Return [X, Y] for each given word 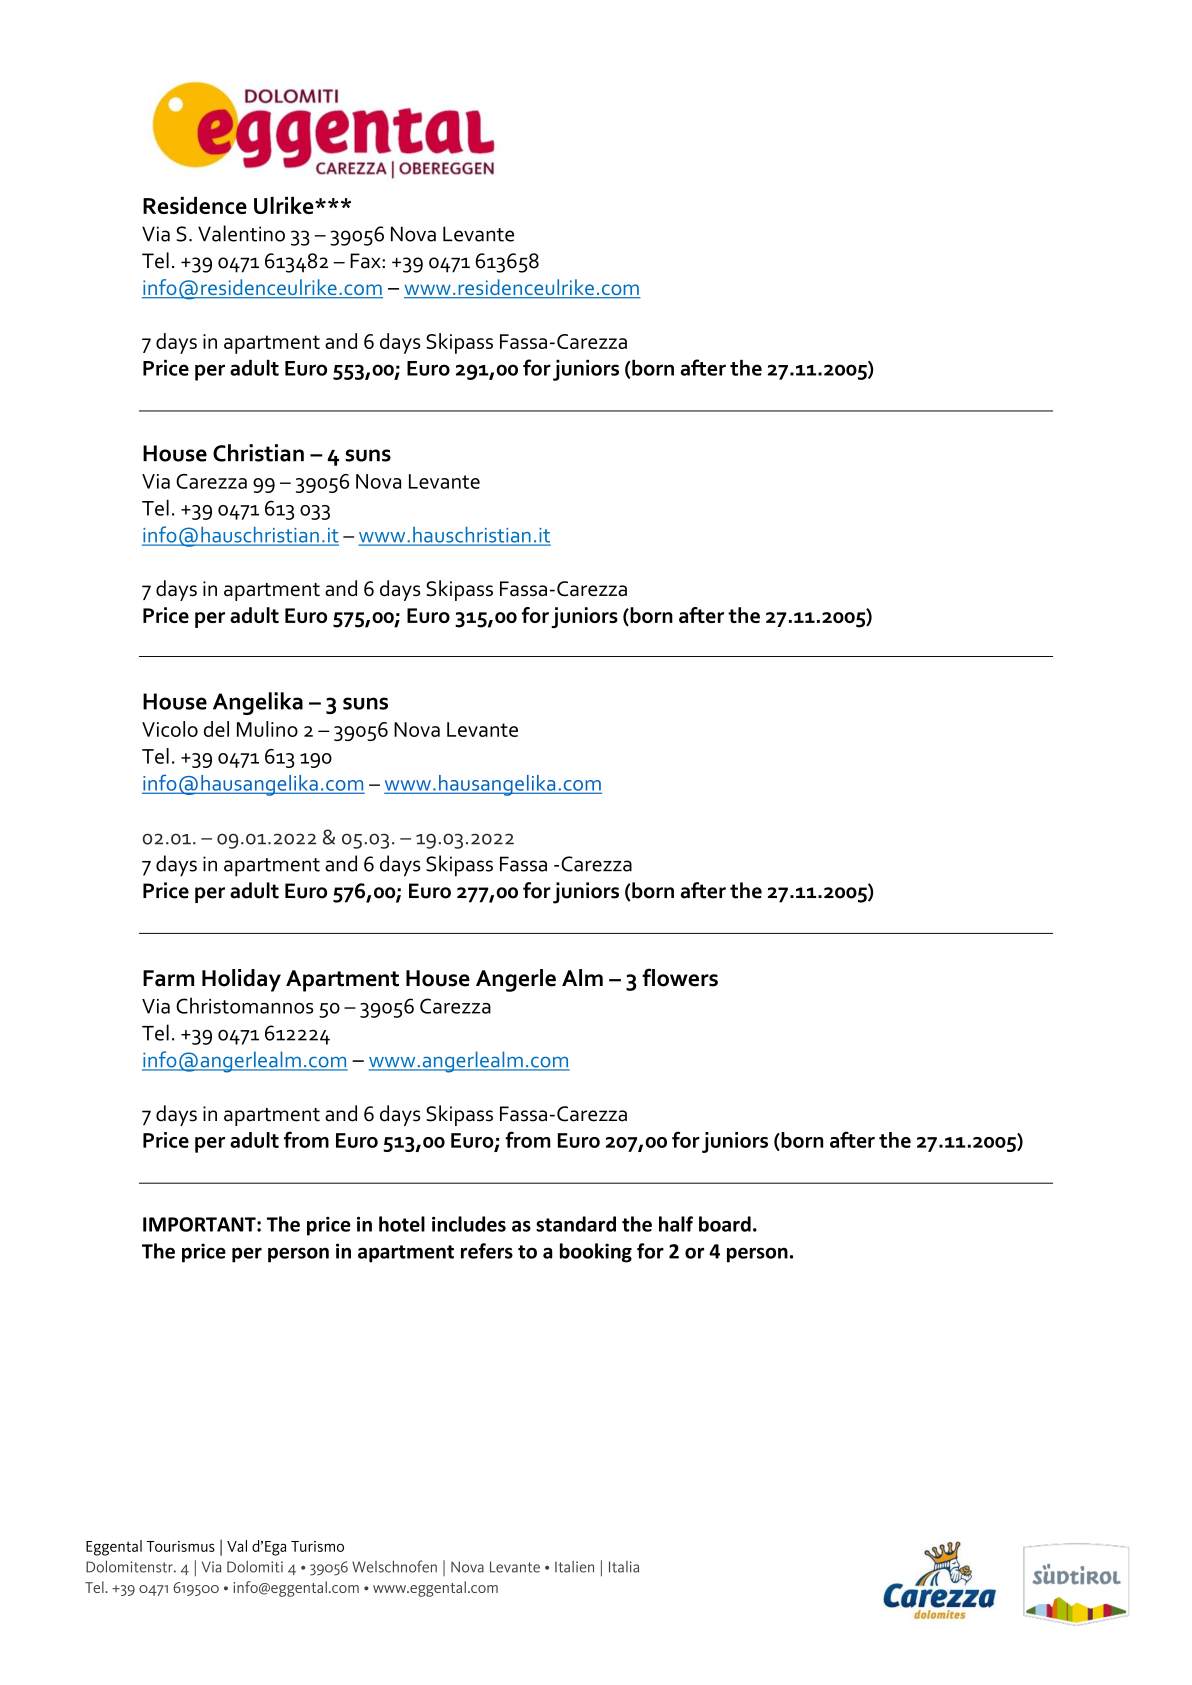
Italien [574, 1567]
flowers [680, 977]
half [676, 1224]
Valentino [241, 233]
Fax [366, 261]
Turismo [317, 1546]
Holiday [241, 980]
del [216, 729]
